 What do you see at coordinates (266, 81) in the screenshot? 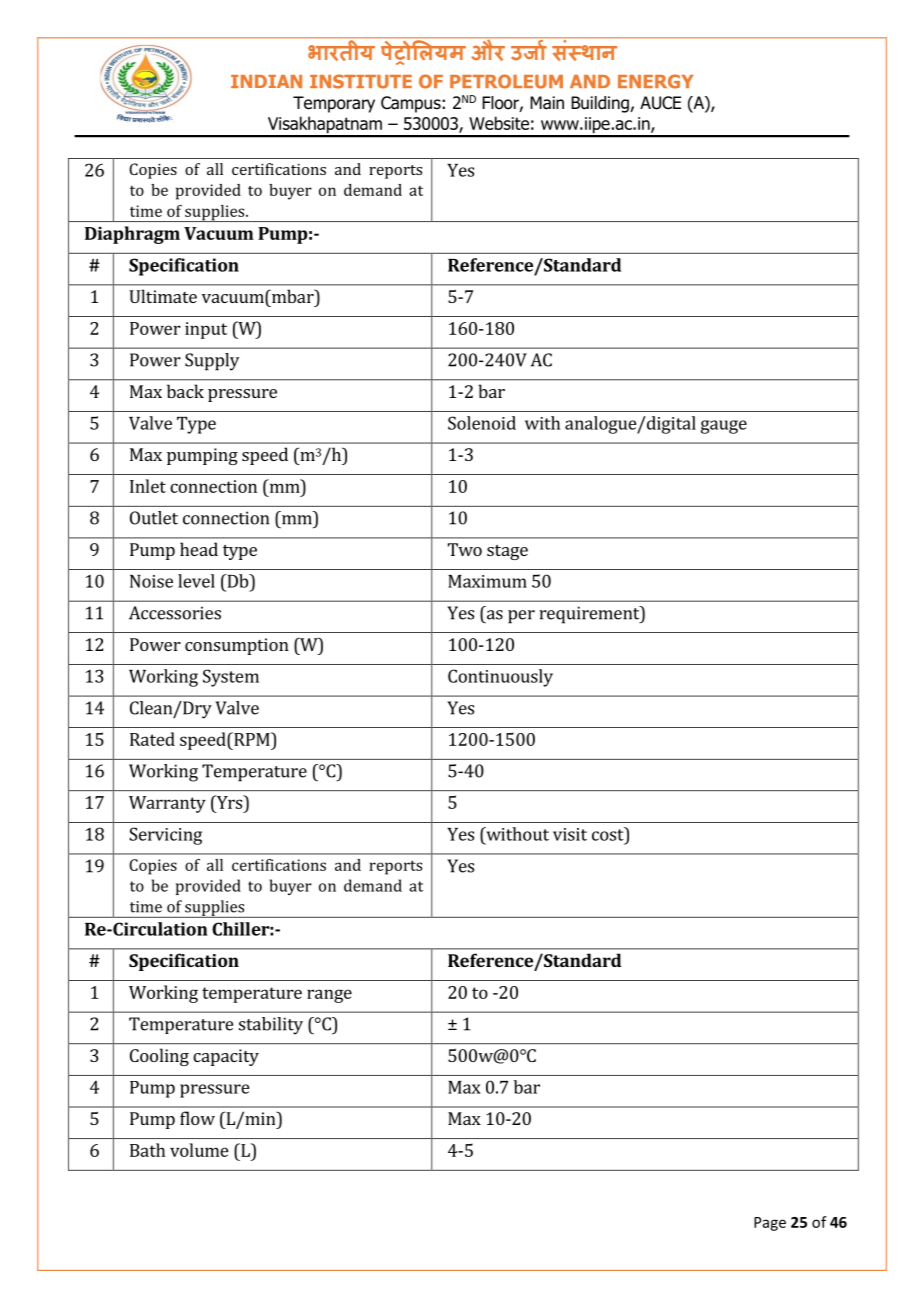
I see `INDIAN` at bounding box center [266, 81].
